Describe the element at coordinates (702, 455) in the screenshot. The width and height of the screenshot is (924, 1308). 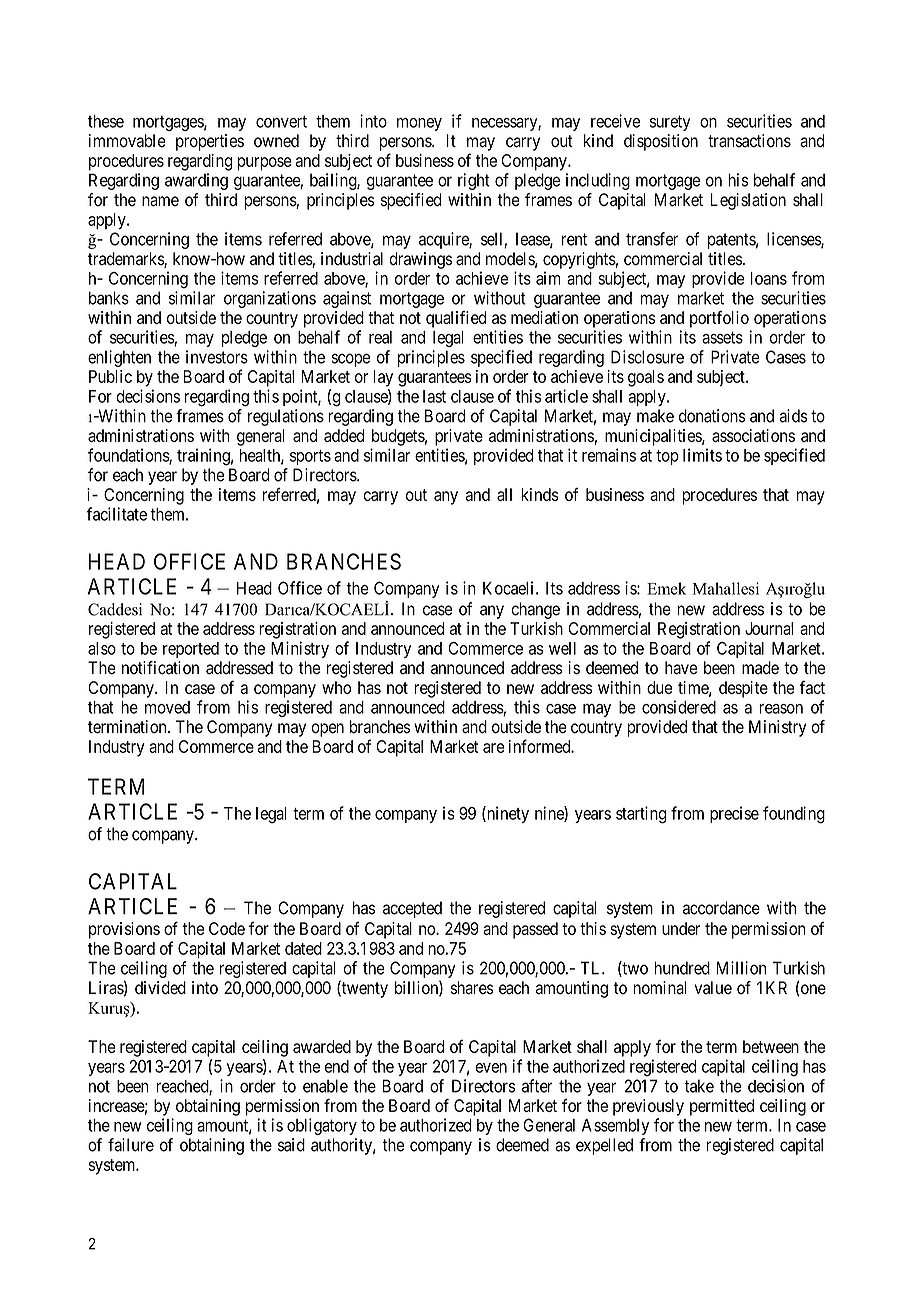
I see `limits` at that location.
